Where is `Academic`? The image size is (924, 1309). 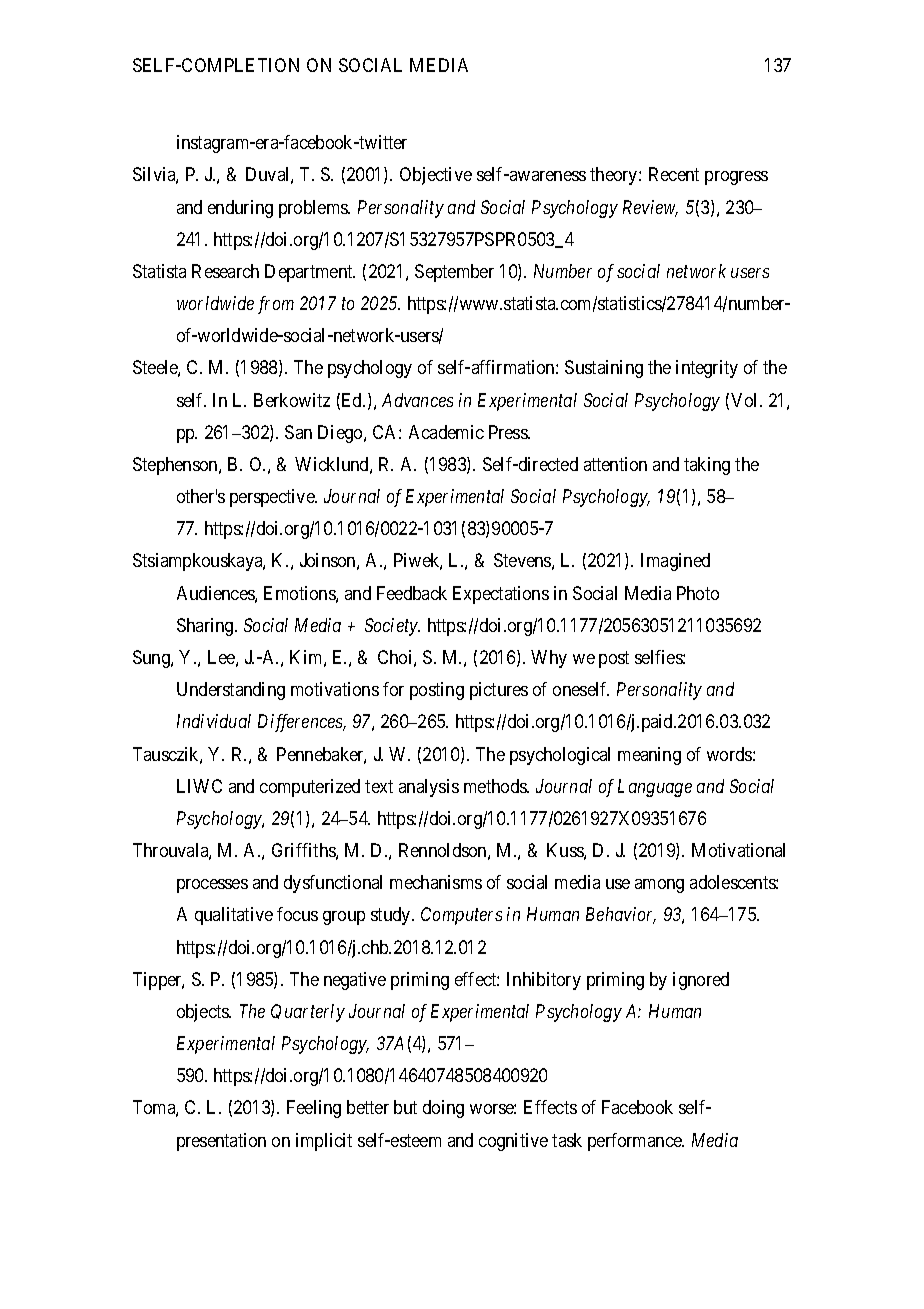
Academic is located at coordinates (446, 432).
